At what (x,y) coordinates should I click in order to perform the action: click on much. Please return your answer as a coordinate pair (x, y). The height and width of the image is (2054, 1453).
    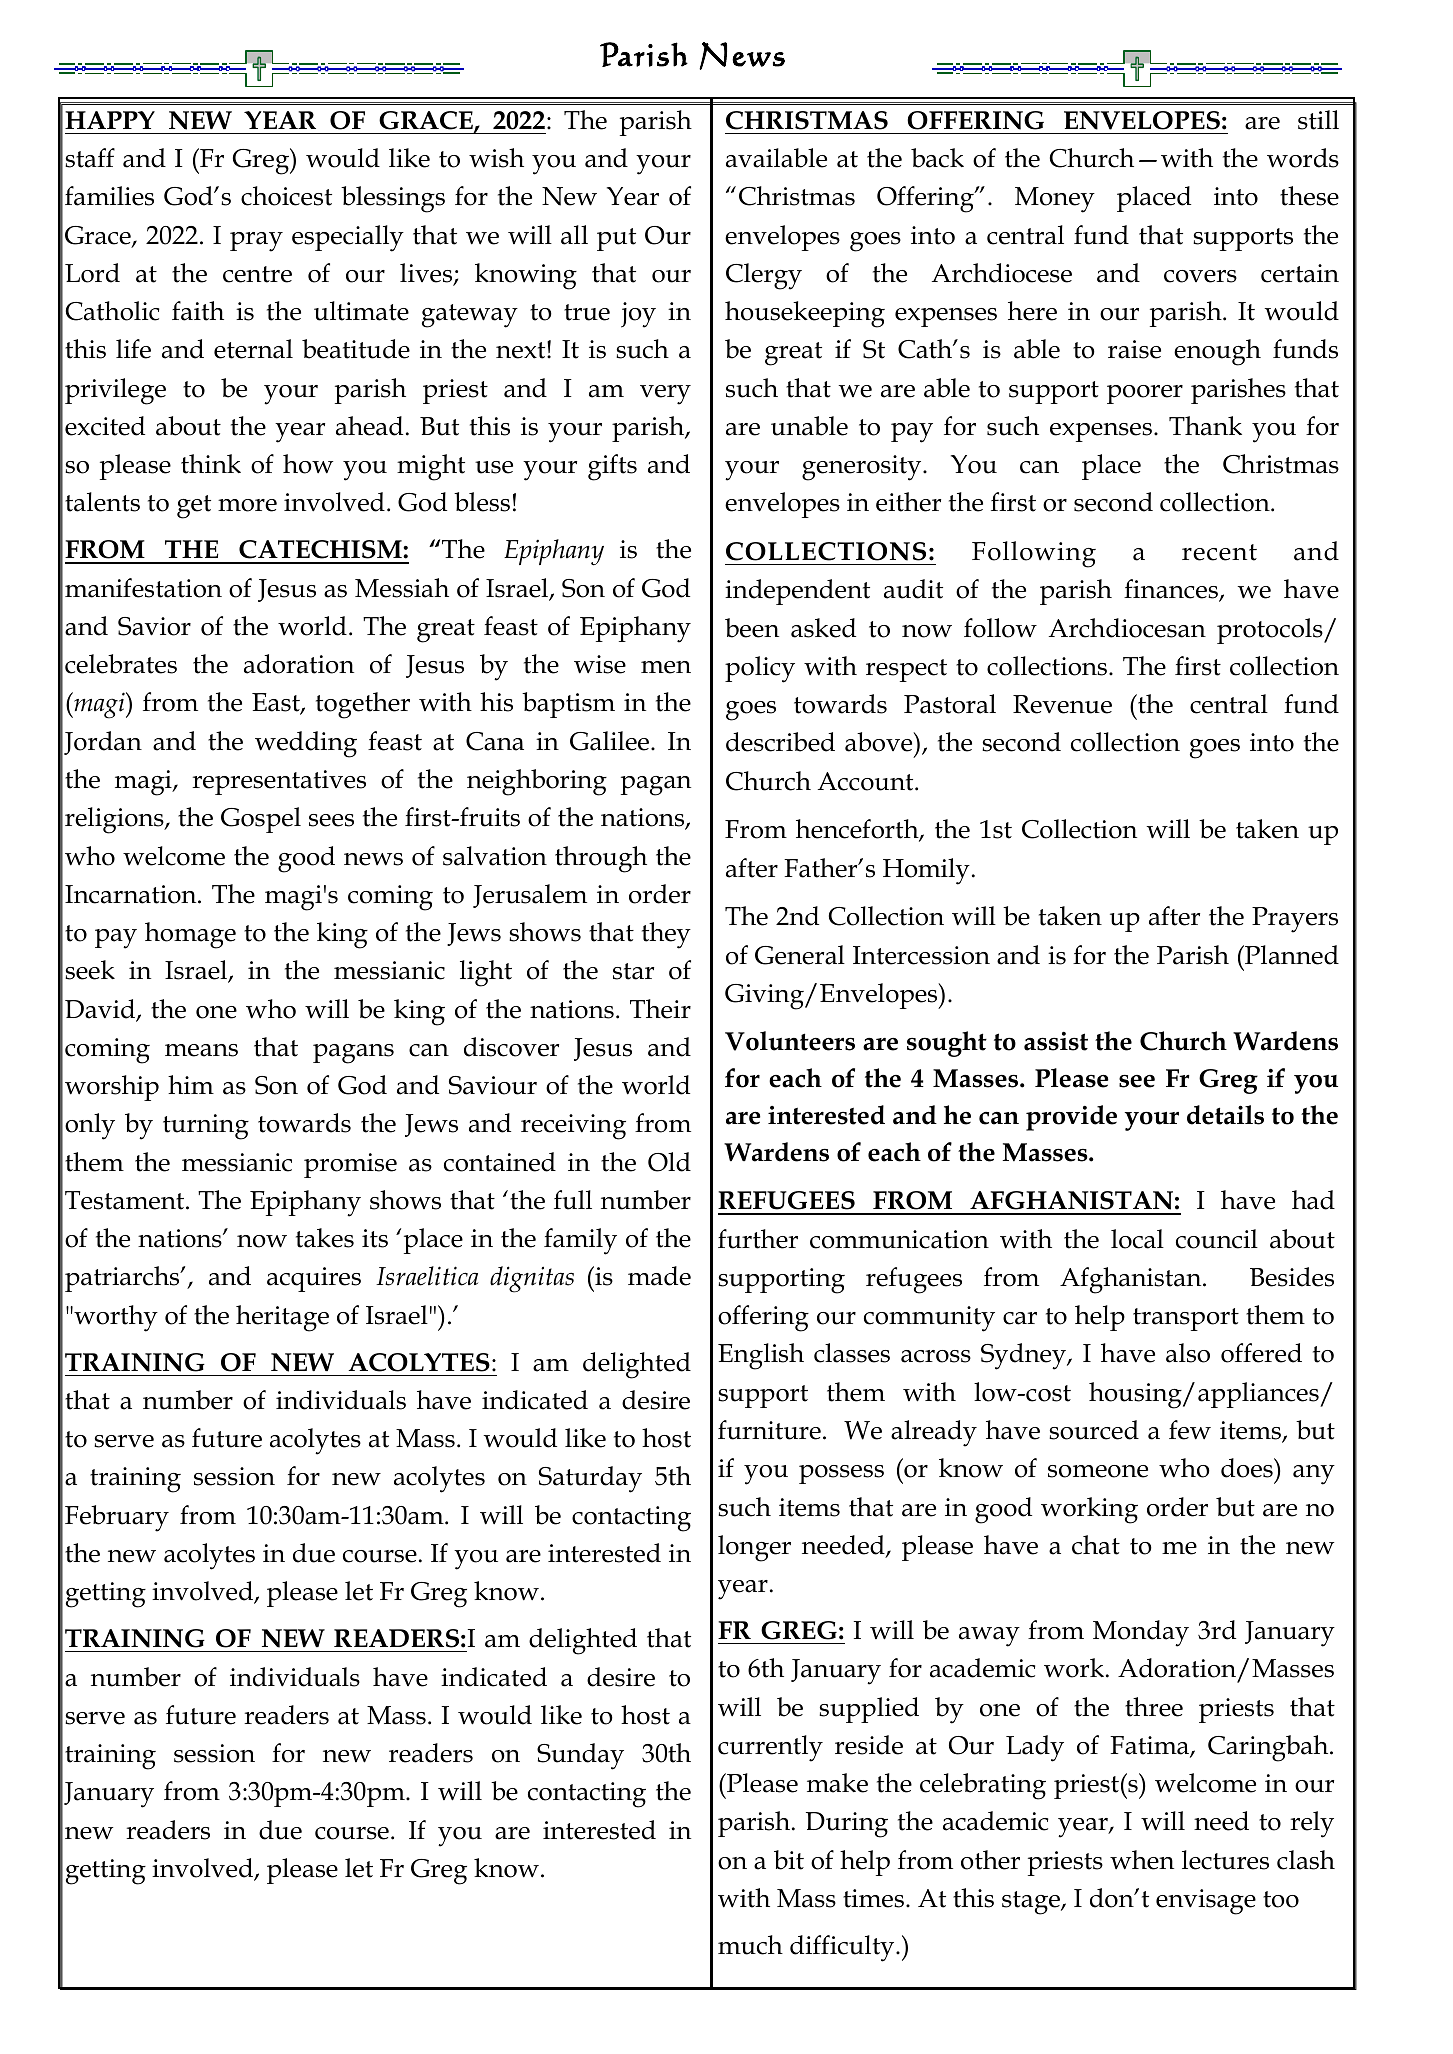
    Looking at the image, I should click on (750, 1945).
